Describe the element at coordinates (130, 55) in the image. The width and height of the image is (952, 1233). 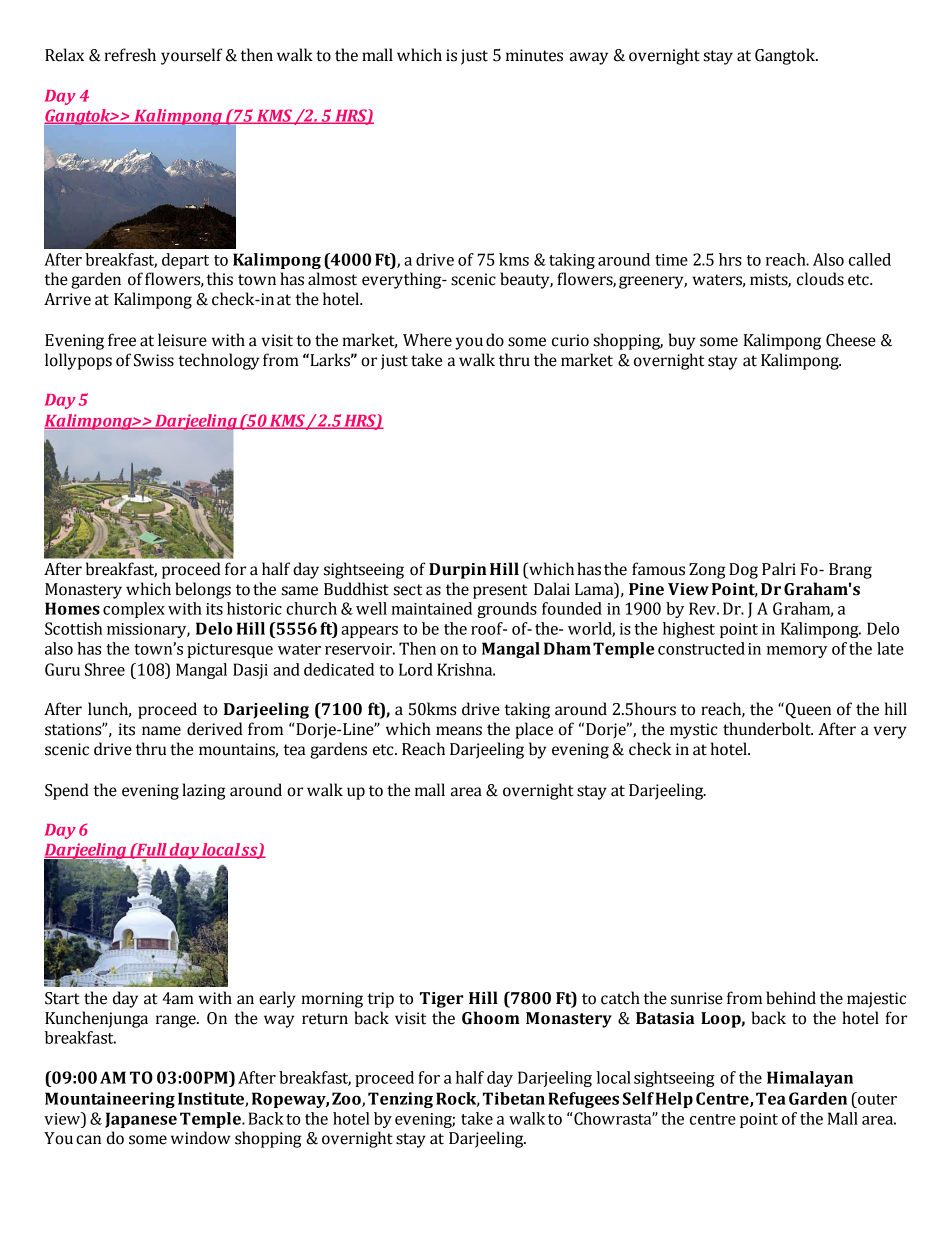
I see `refresh` at that location.
